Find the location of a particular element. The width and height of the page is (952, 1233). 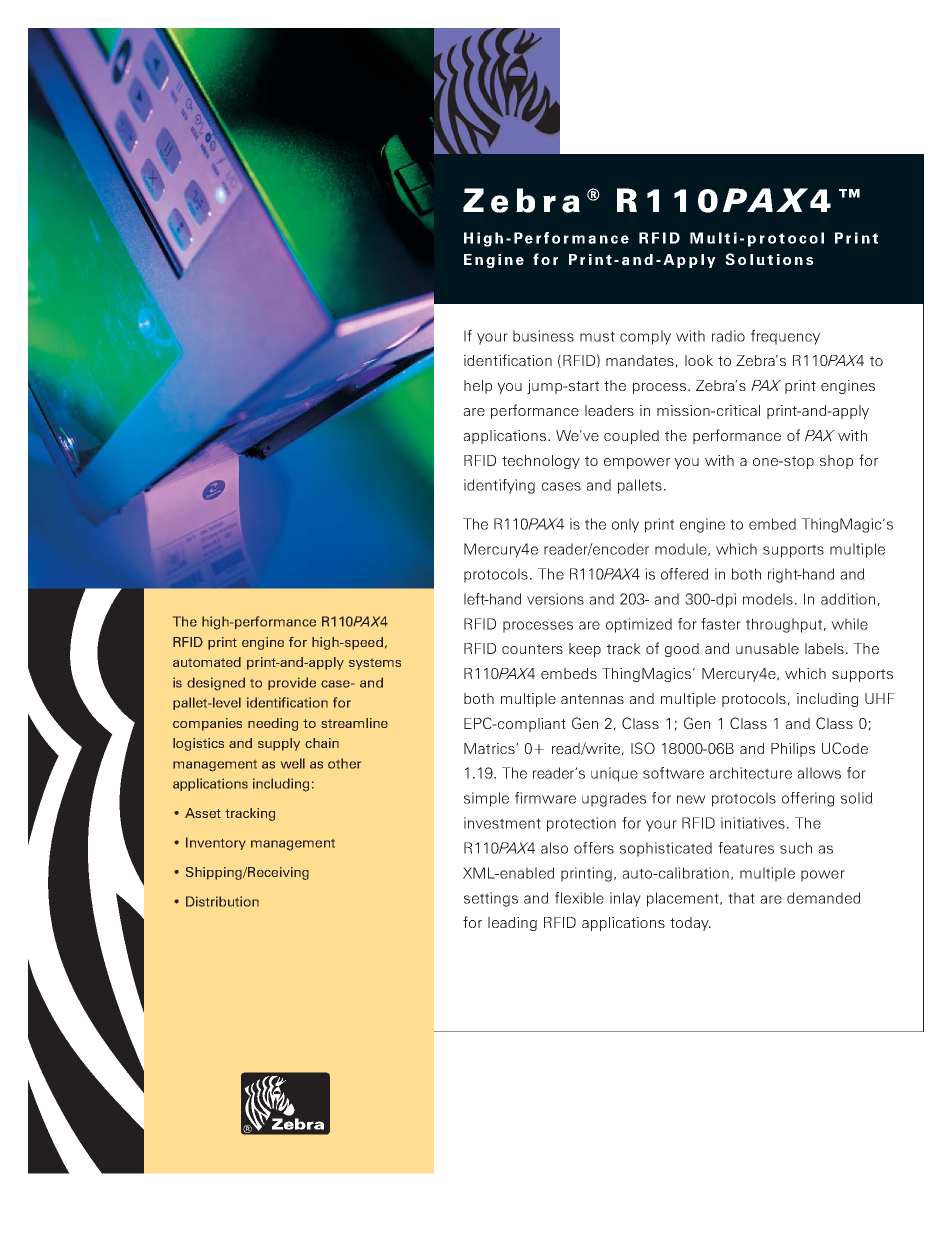

business is located at coordinates (543, 336).
